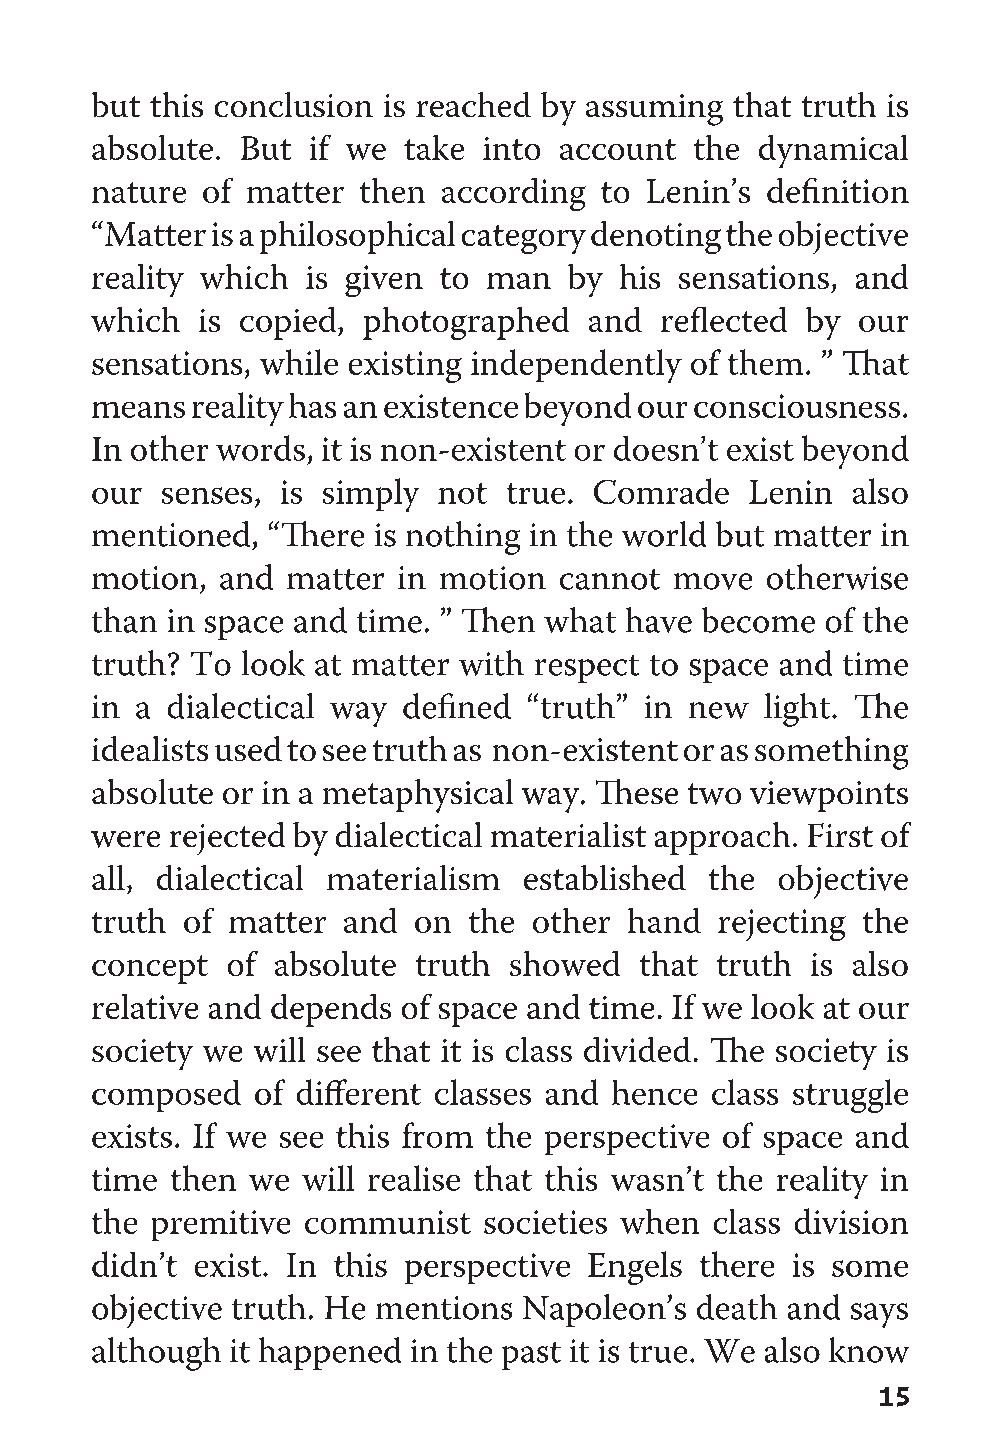 Image resolution: width=1000 pixels, height=1455 pixels. What do you see at coordinates (782, 925) in the document?
I see `rejecting` at bounding box center [782, 925].
